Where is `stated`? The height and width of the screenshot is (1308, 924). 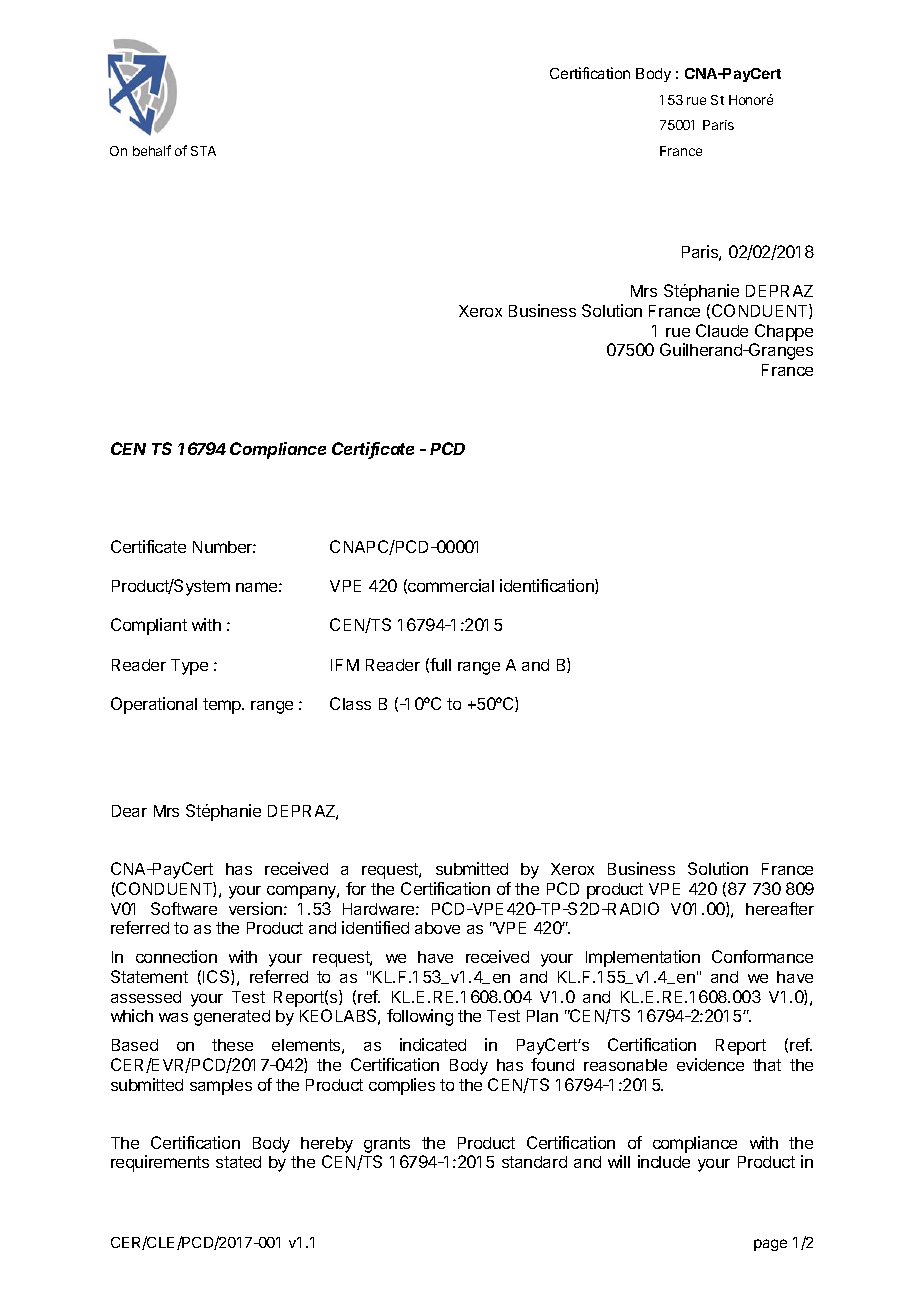 stated is located at coordinates (238, 1162).
